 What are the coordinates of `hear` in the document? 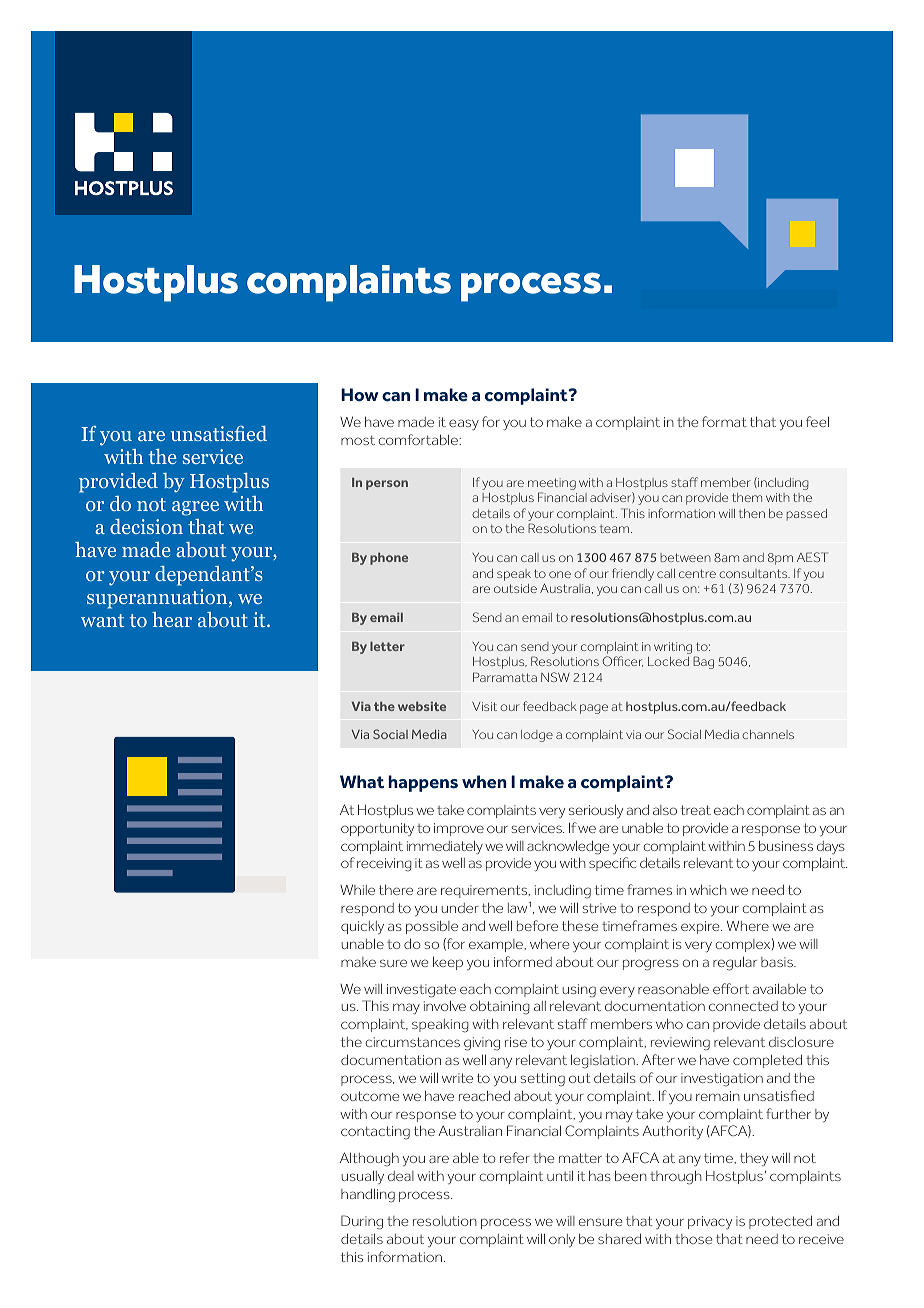 It's located at (172, 619).
